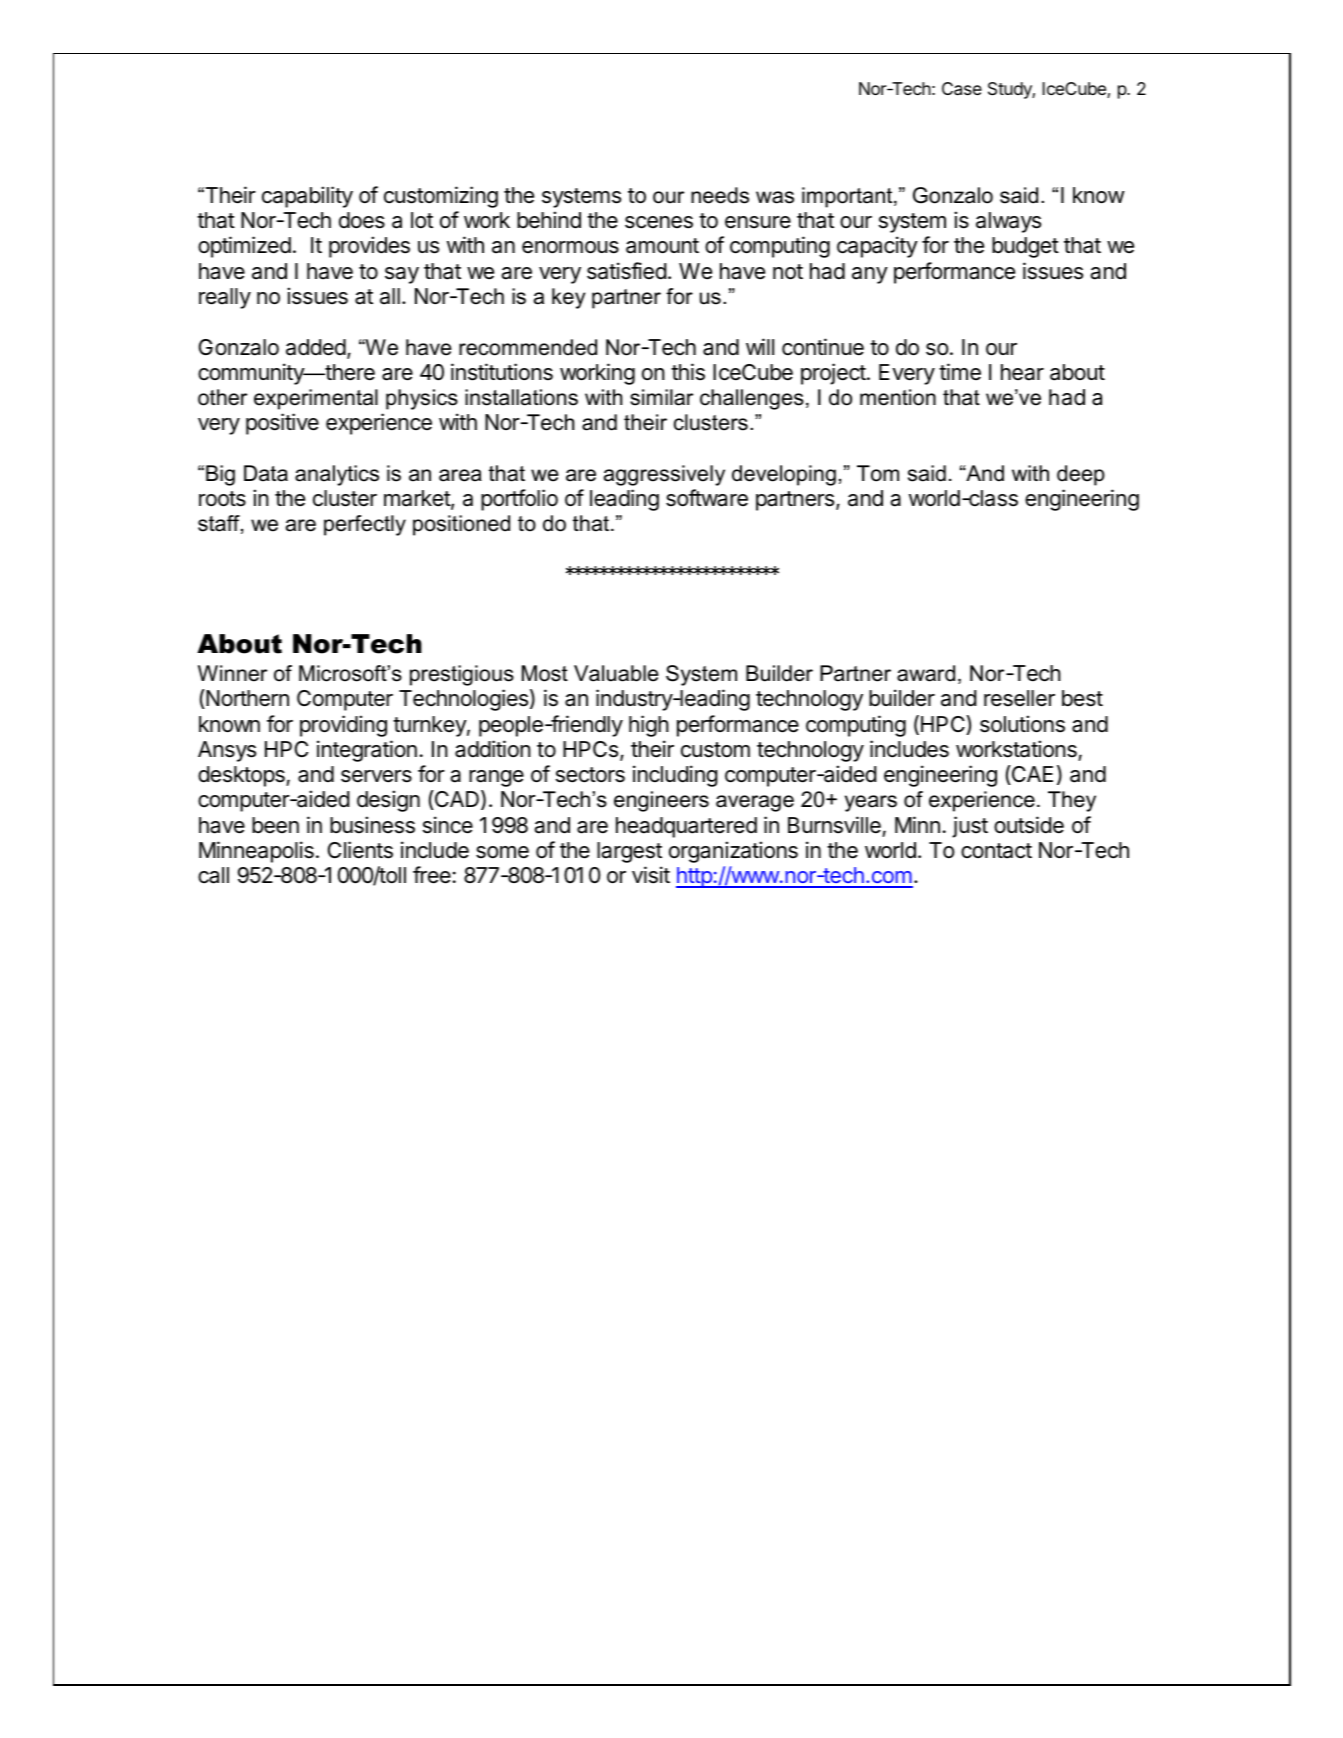  Describe the element at coordinates (337, 475) in the screenshot. I see `analytics` at that location.
